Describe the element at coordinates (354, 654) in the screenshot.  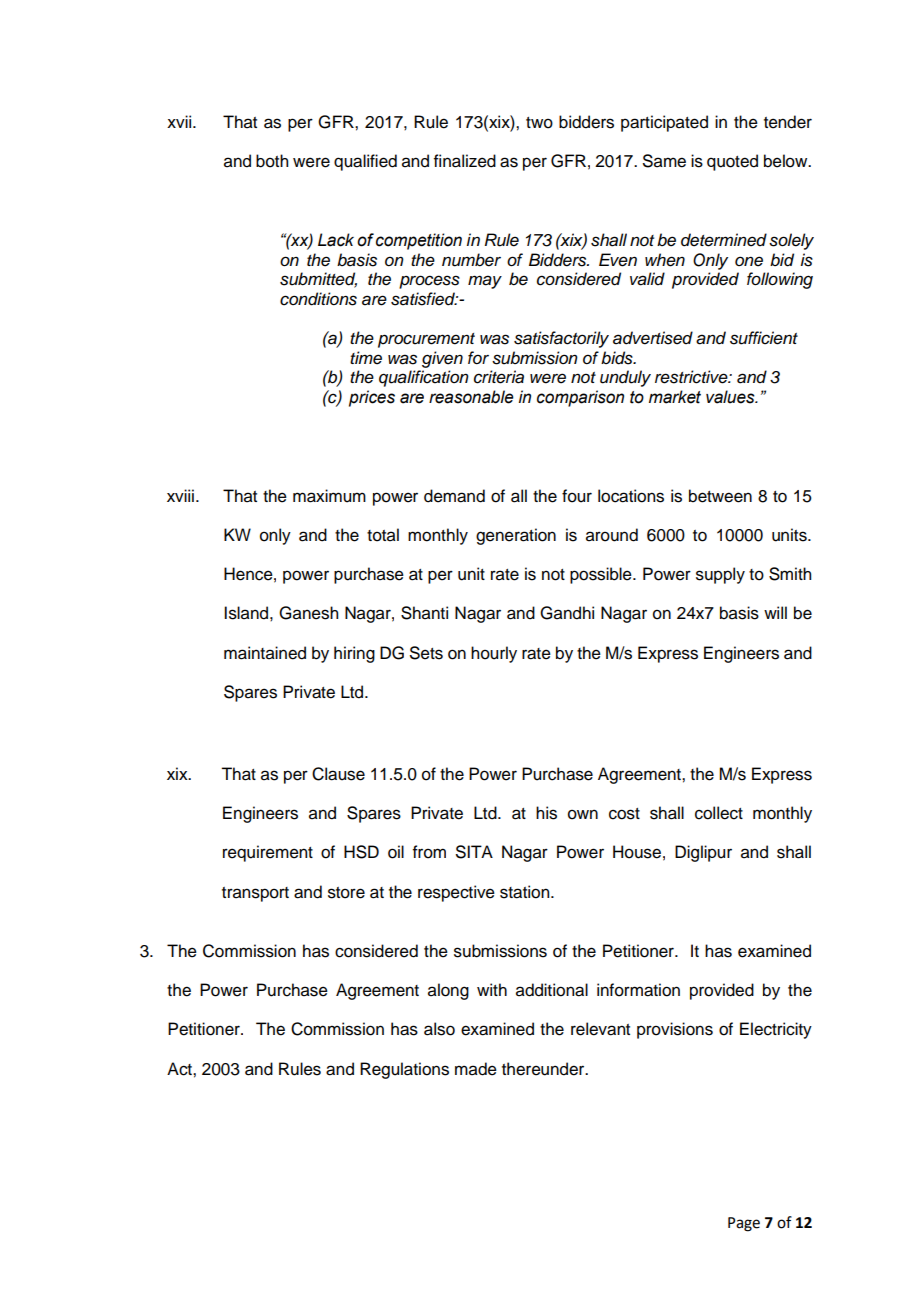
I see `hiring` at that location.
